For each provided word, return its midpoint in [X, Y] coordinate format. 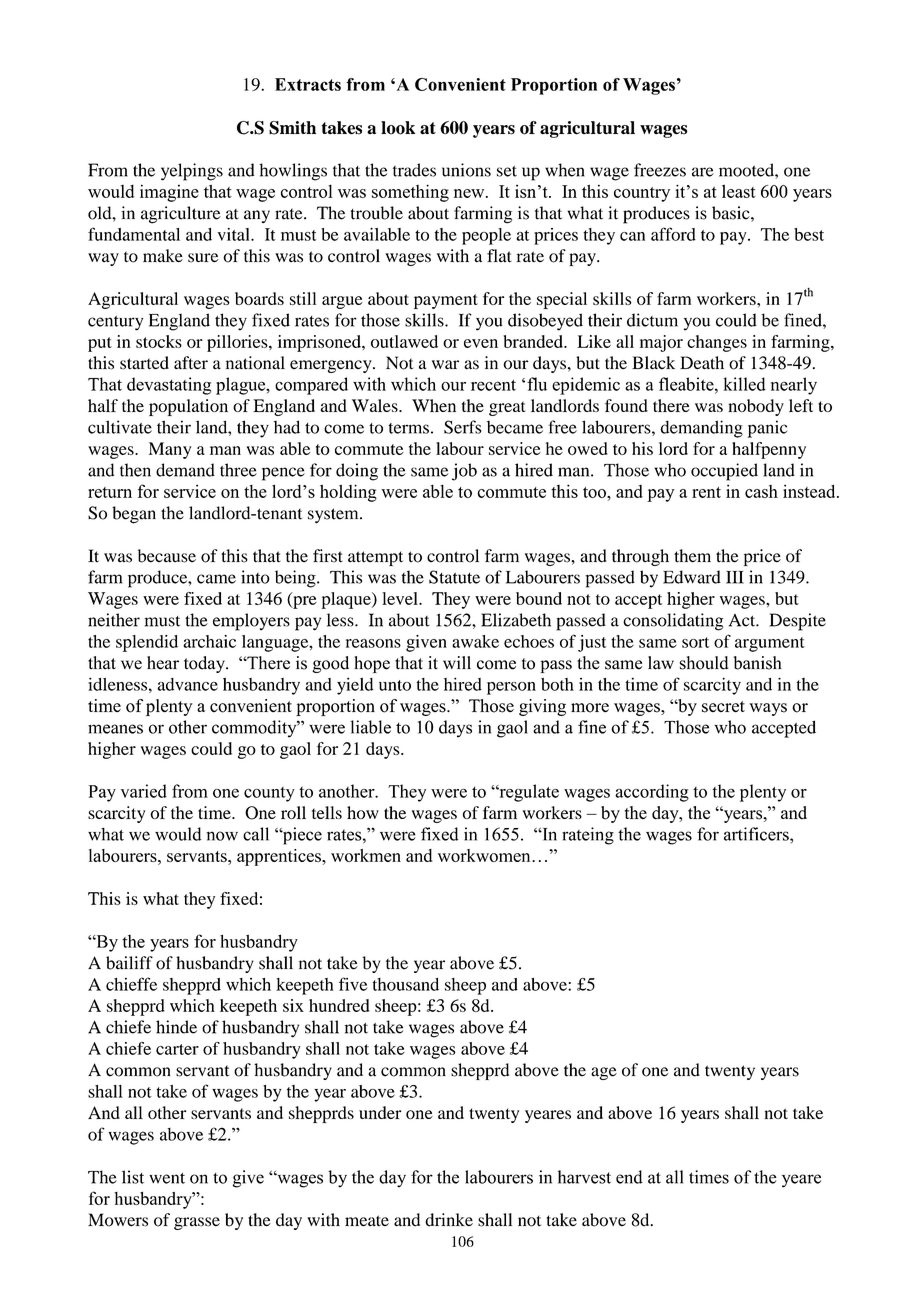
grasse [197, 1223]
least [739, 191]
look [398, 128]
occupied [724, 472]
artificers [757, 834]
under [380, 1112]
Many [170, 450]
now [222, 836]
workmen [366, 855]
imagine [169, 193]
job [464, 472]
